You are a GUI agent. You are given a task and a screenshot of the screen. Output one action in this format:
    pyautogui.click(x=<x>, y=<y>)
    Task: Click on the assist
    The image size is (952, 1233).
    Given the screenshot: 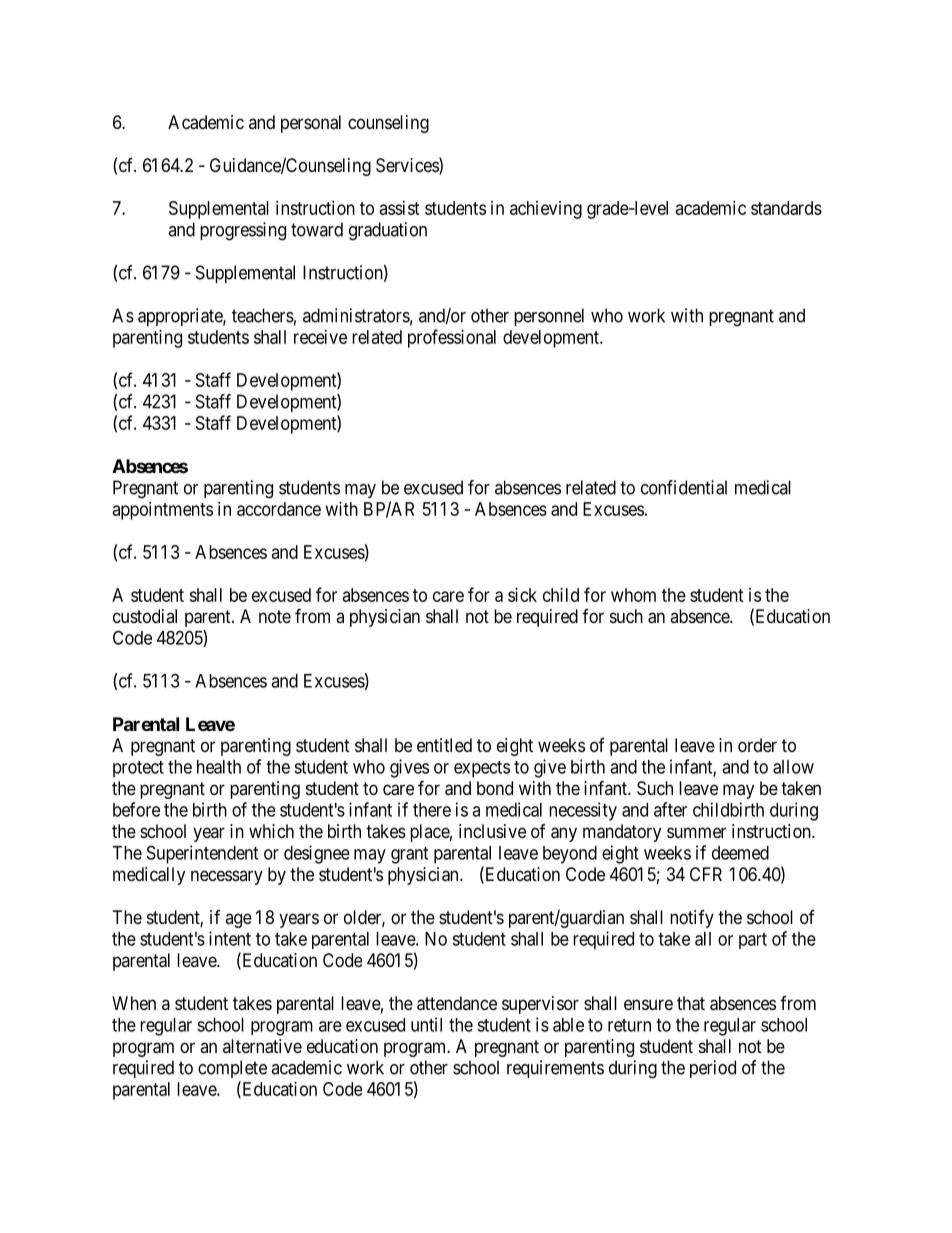 What is the action you would take?
    pyautogui.click(x=400, y=208)
